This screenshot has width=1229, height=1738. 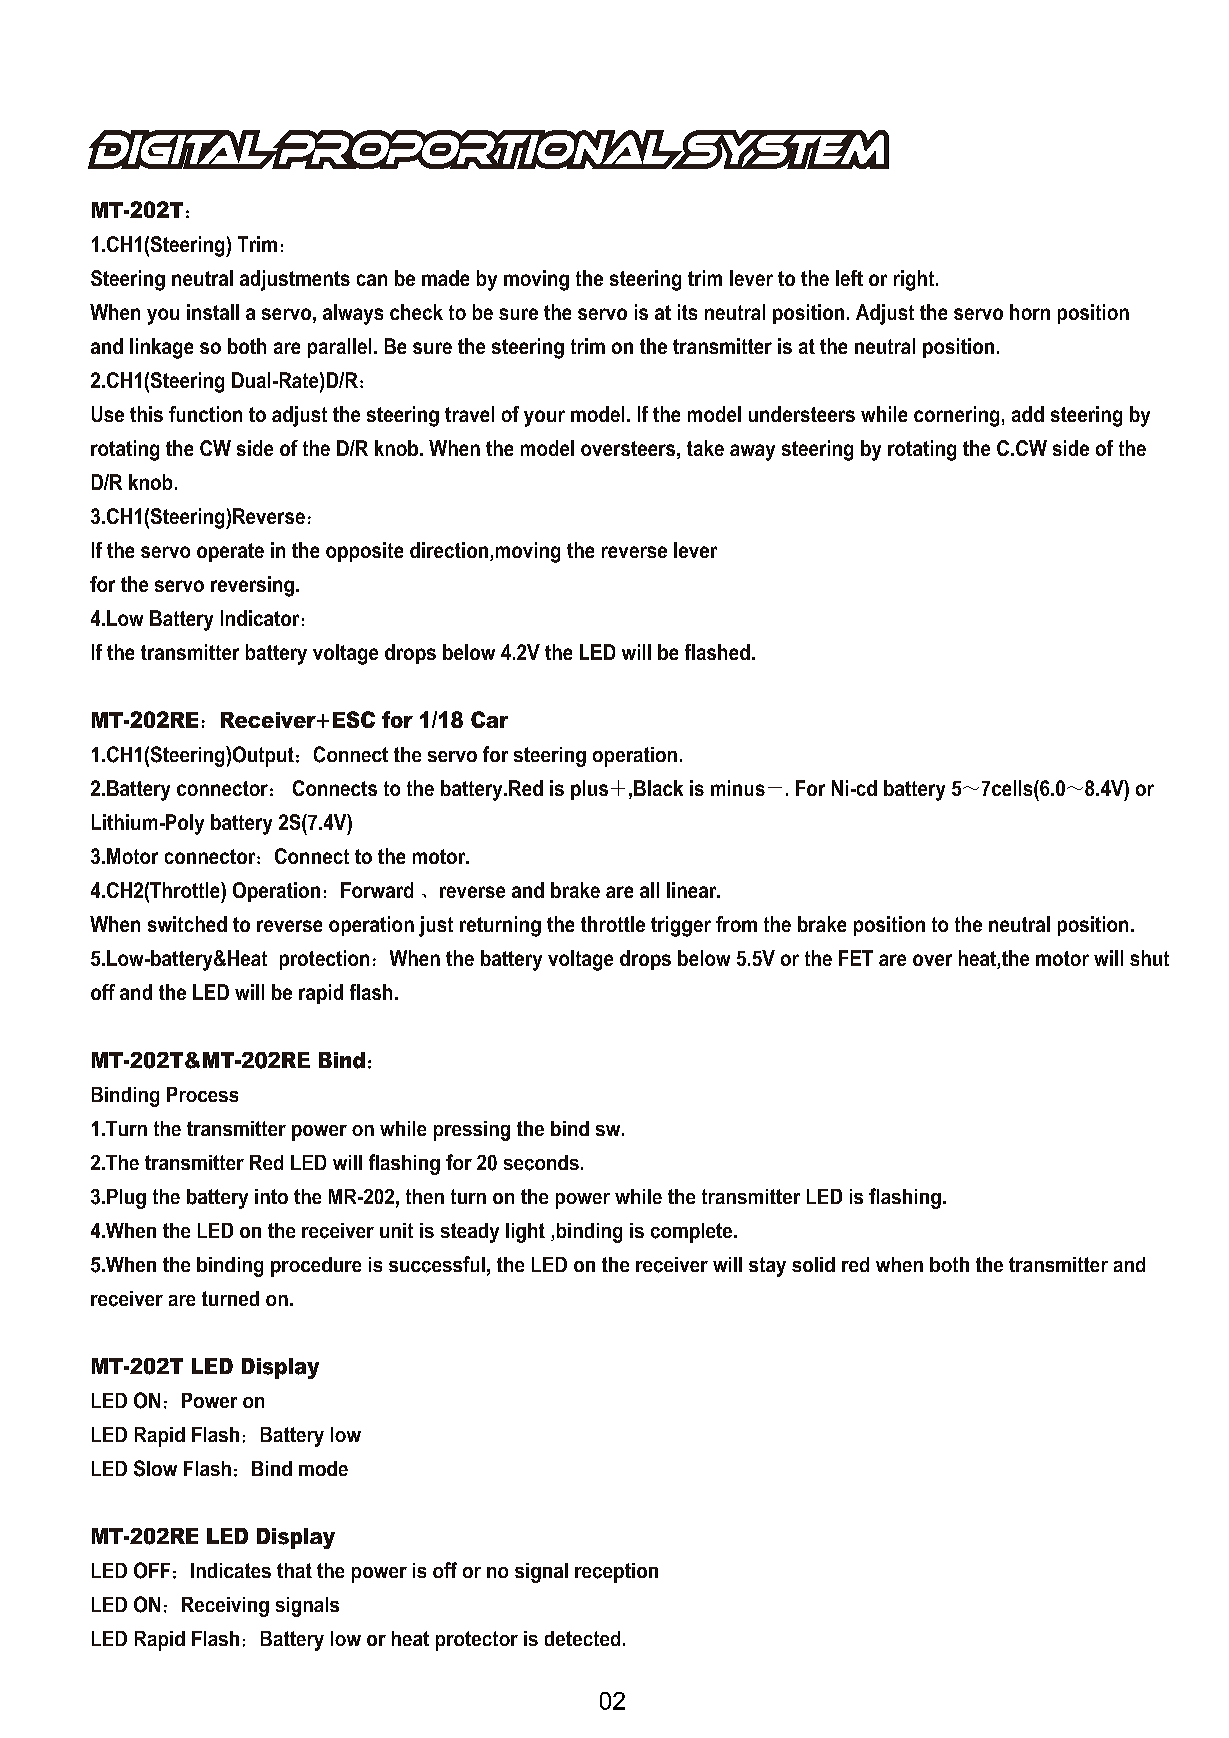 I want to click on take, so click(x=705, y=448).
